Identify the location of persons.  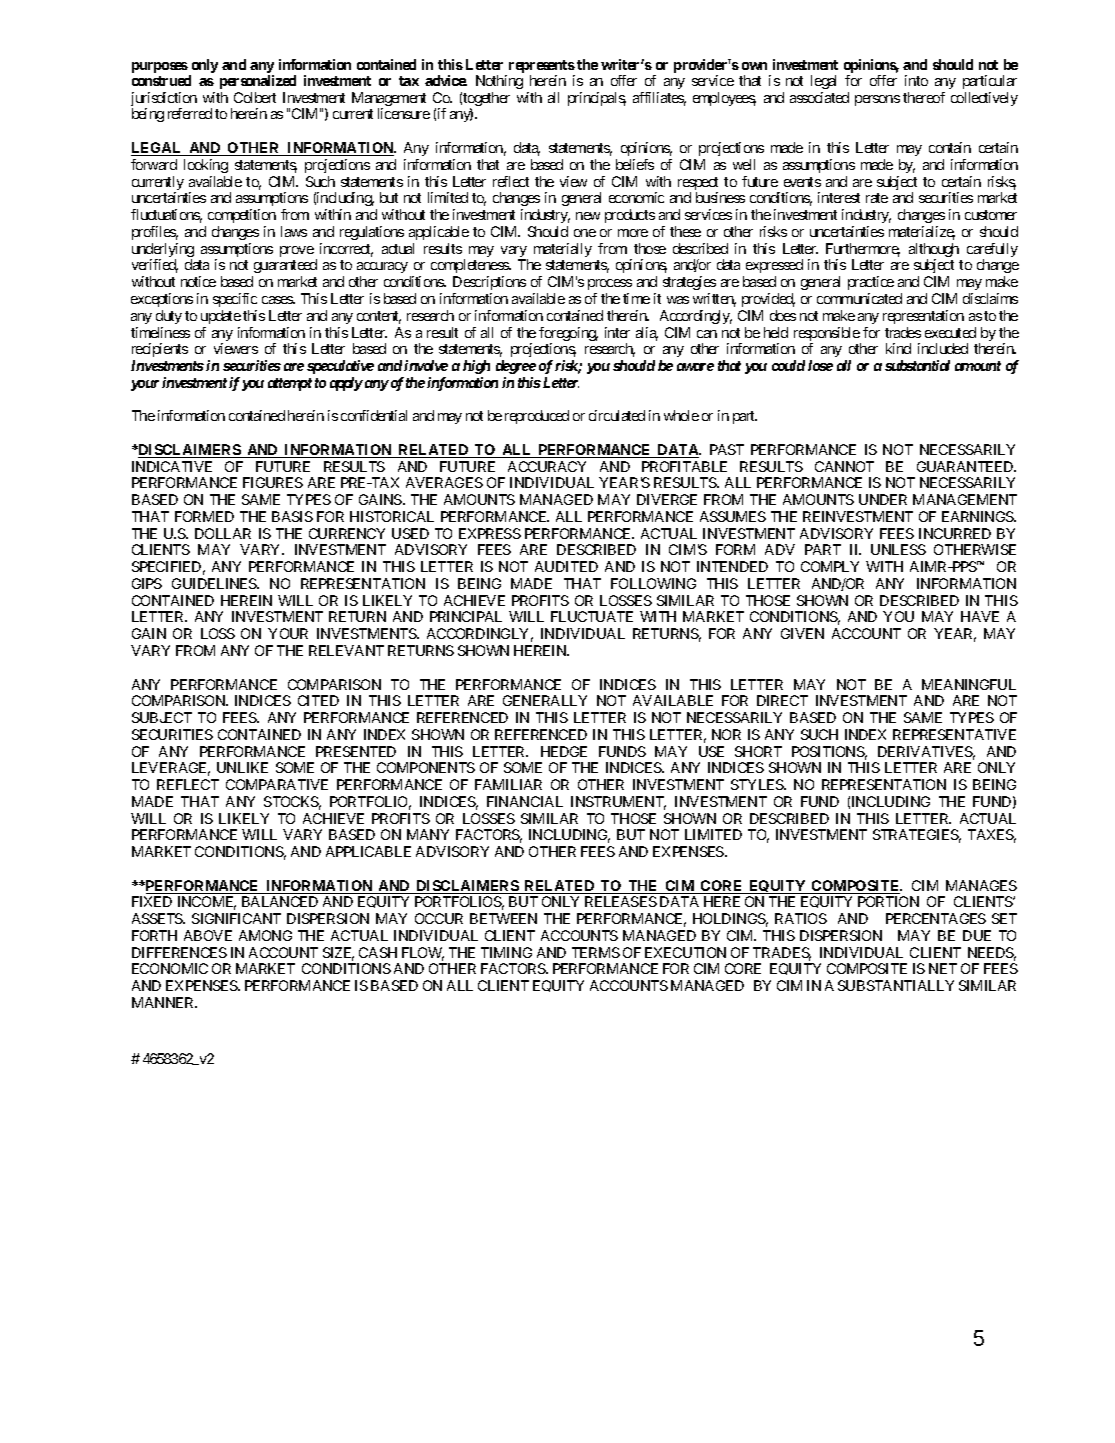
(877, 100).
